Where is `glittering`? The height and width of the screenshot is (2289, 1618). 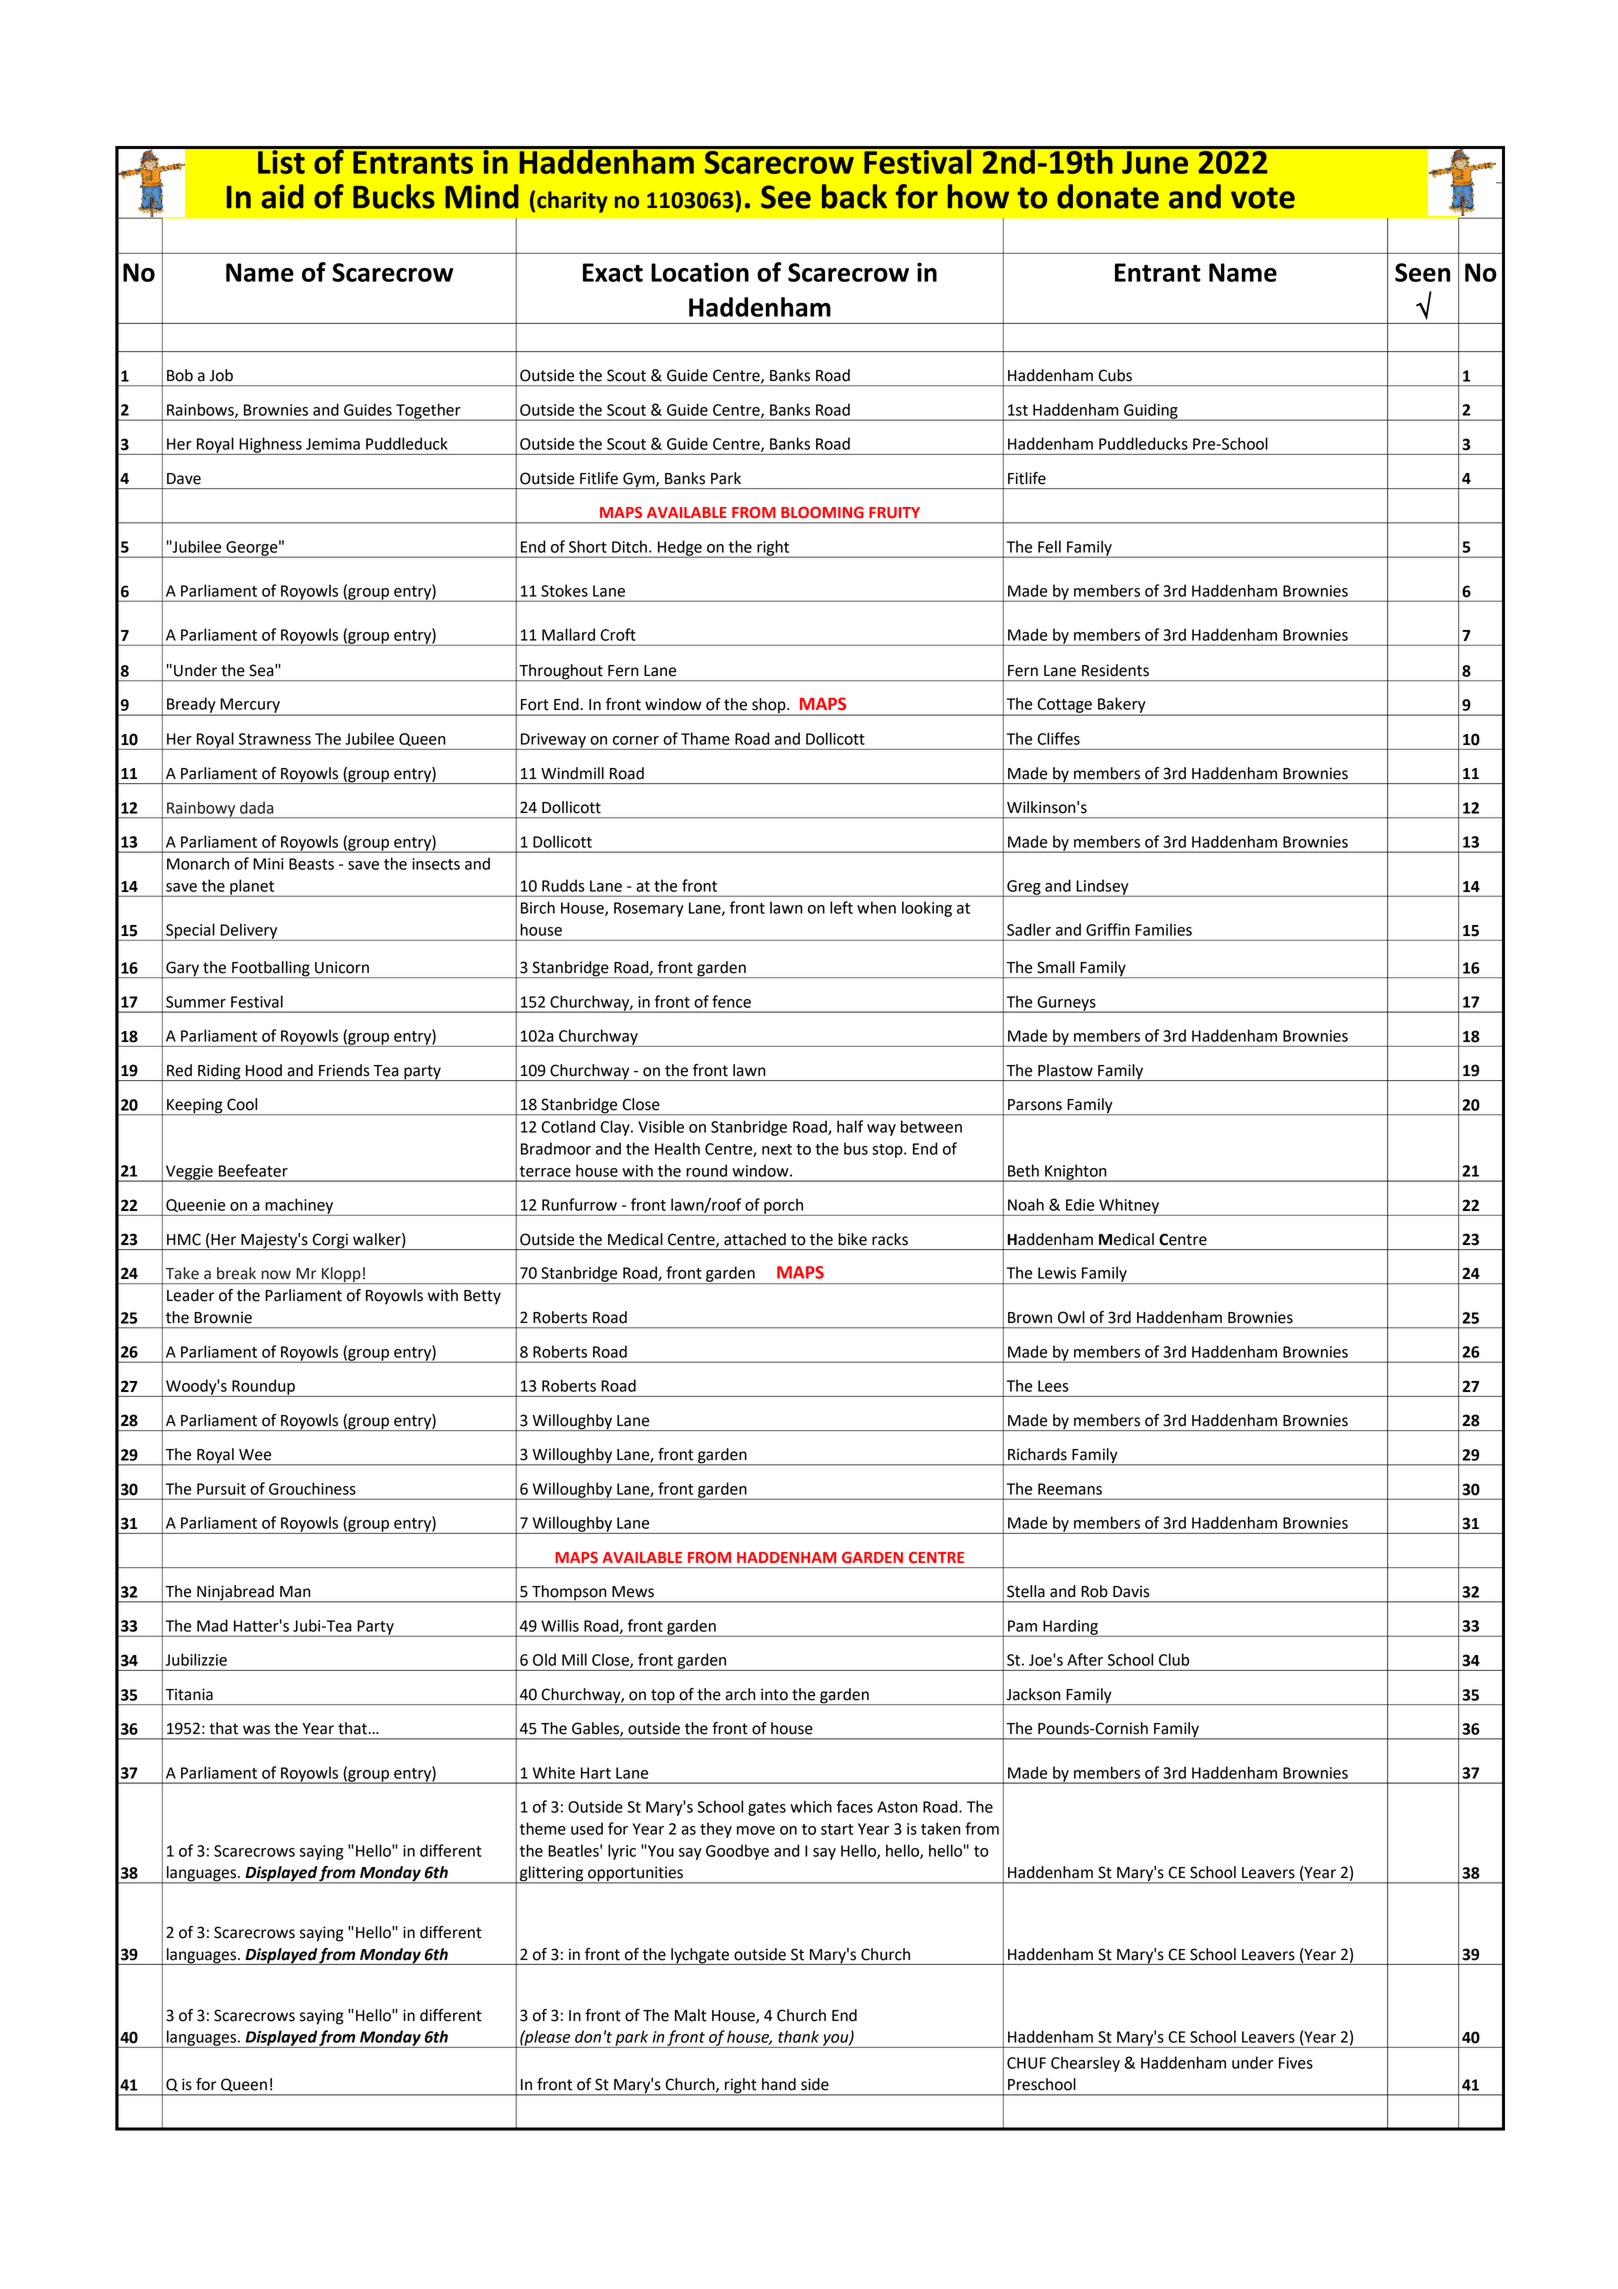
glittering is located at coordinates (552, 1875).
